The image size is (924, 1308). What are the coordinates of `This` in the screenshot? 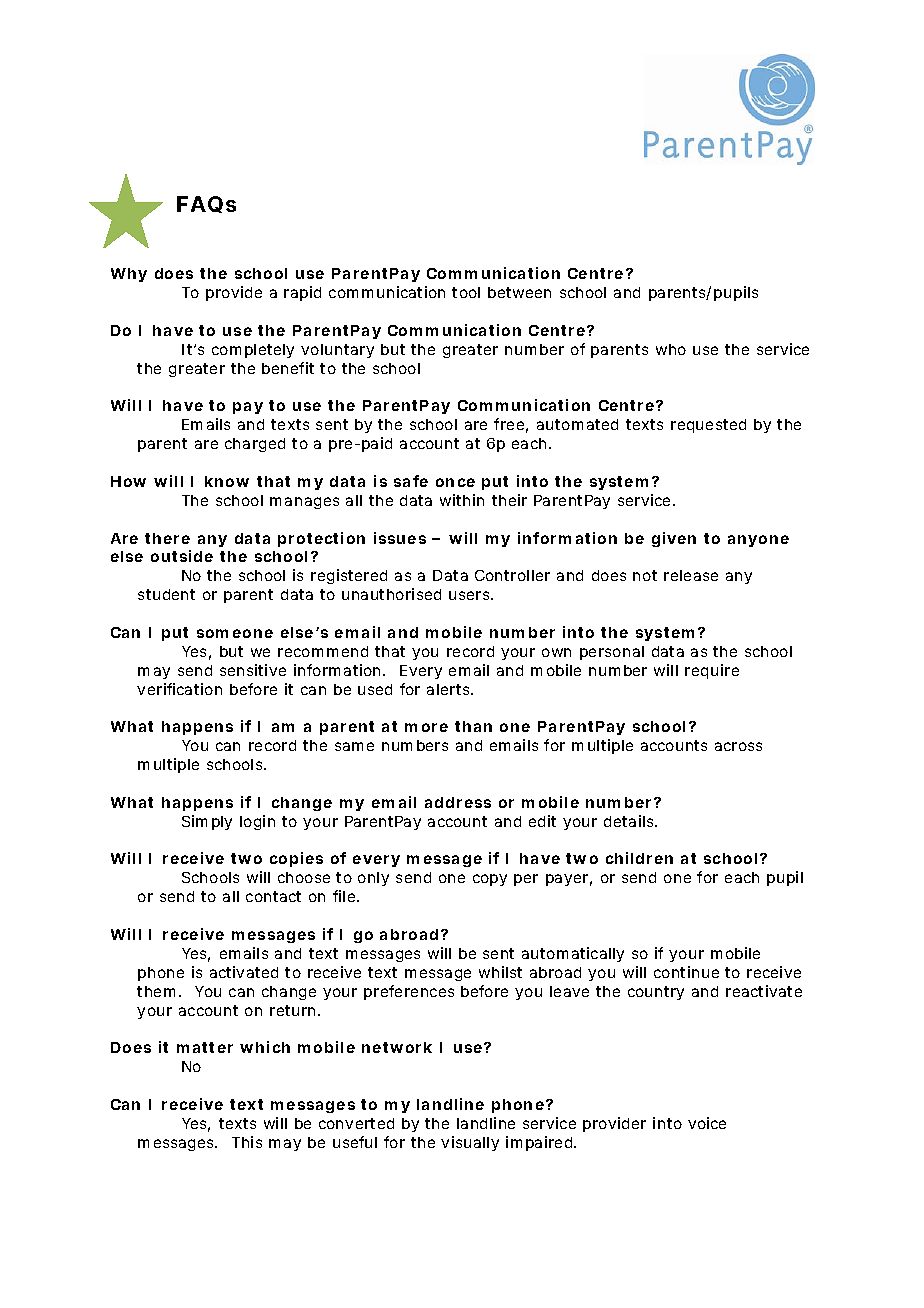 It's located at (247, 1142).
